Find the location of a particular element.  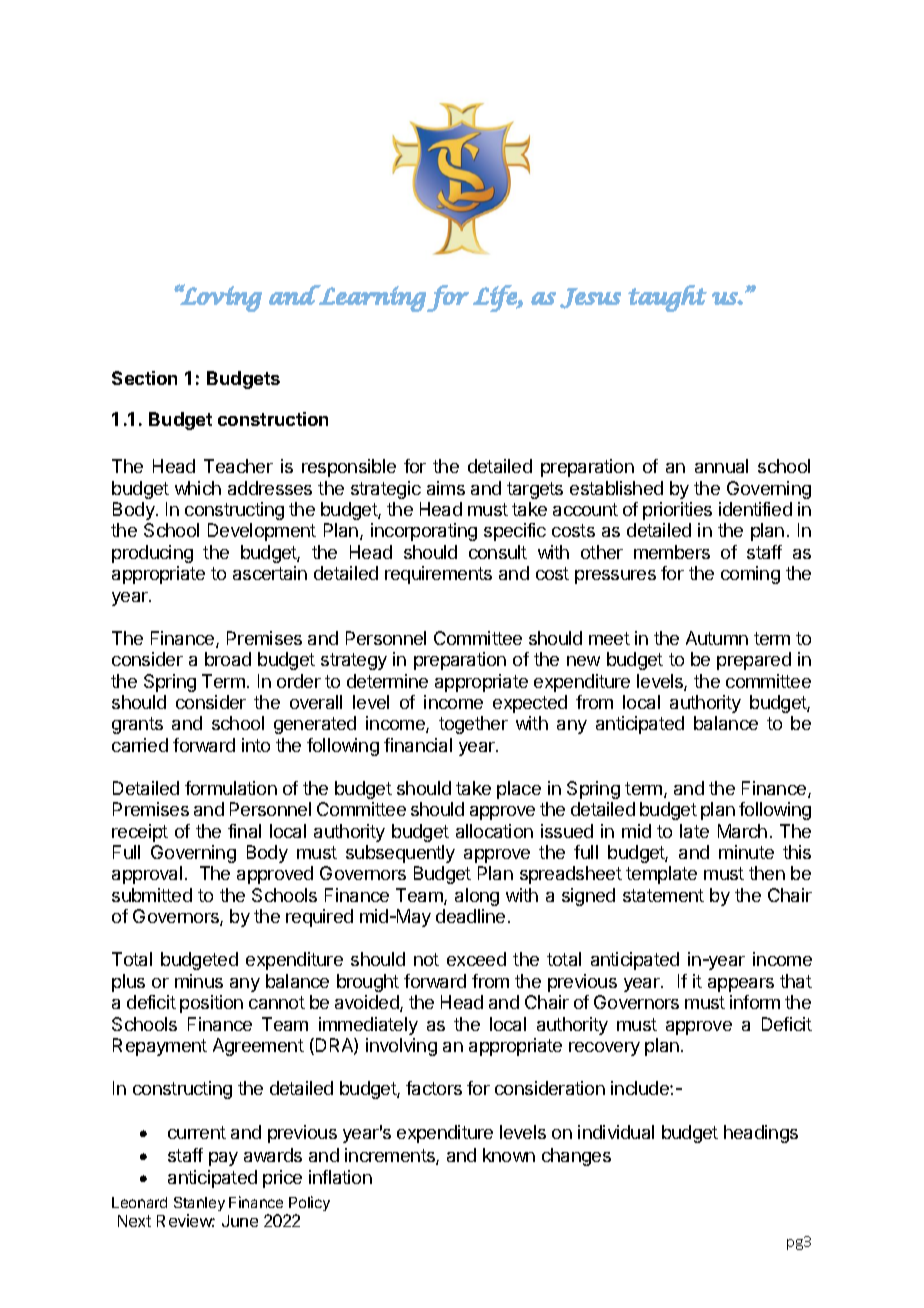

individual is located at coordinates (616, 1132).
